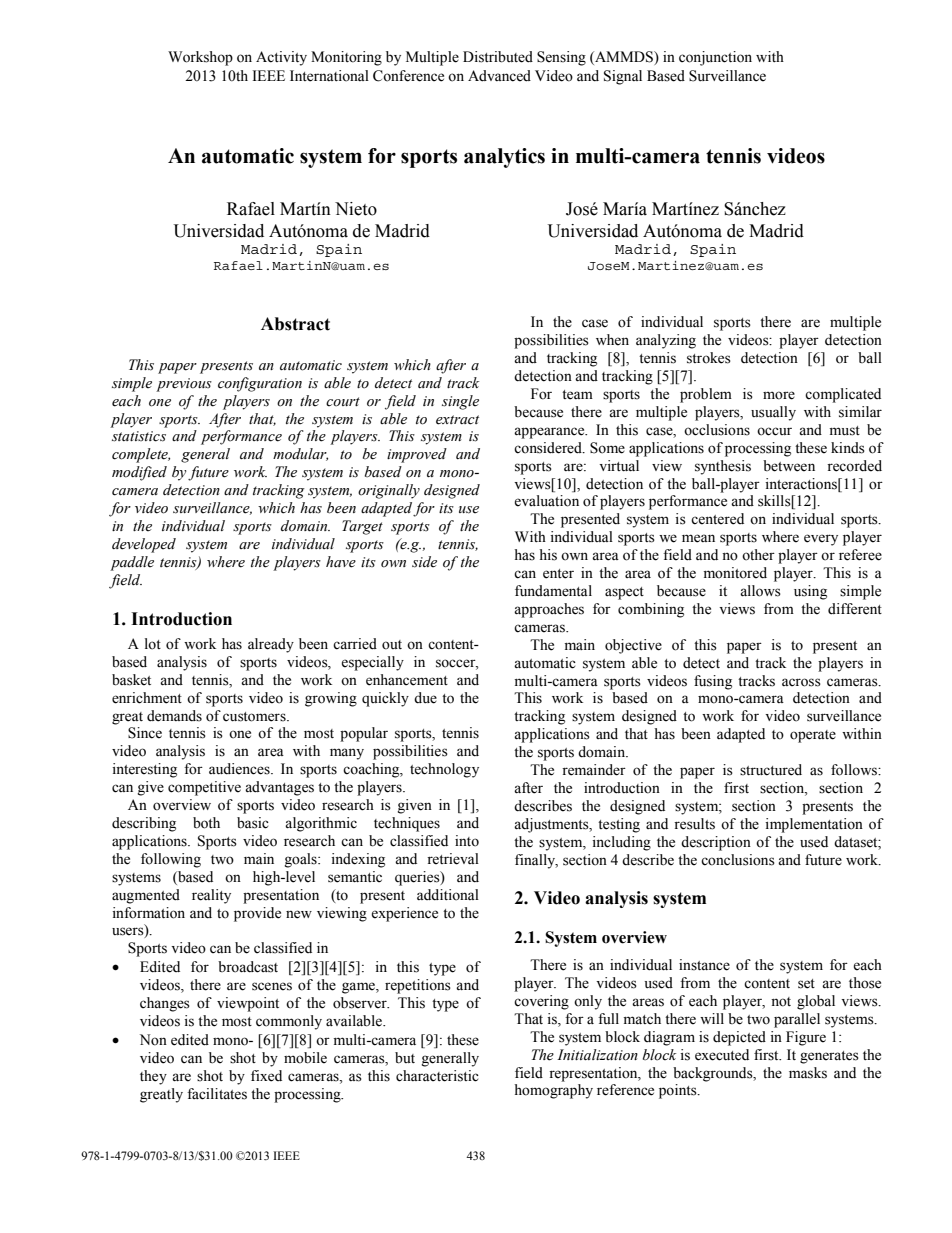 This screenshot has height=1233, width=952. Describe the element at coordinates (295, 324) in the screenshot. I see `Abstract` at that location.
